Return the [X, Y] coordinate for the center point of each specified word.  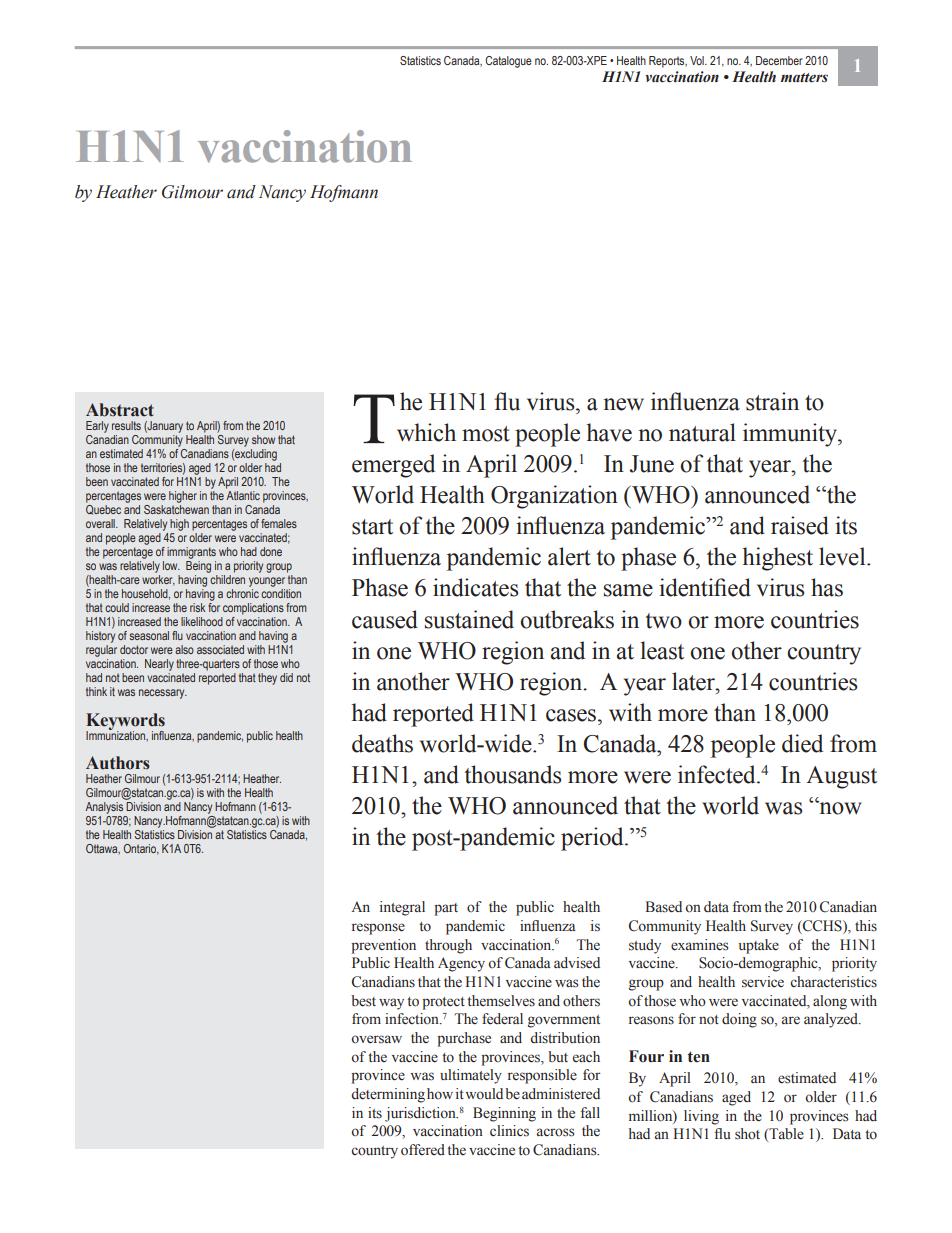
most [486, 434]
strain [772, 401]
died [802, 743]
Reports [668, 62]
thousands [512, 774]
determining [388, 1095]
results [126, 425]
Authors [118, 763]
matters [804, 78]
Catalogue [508, 62]
